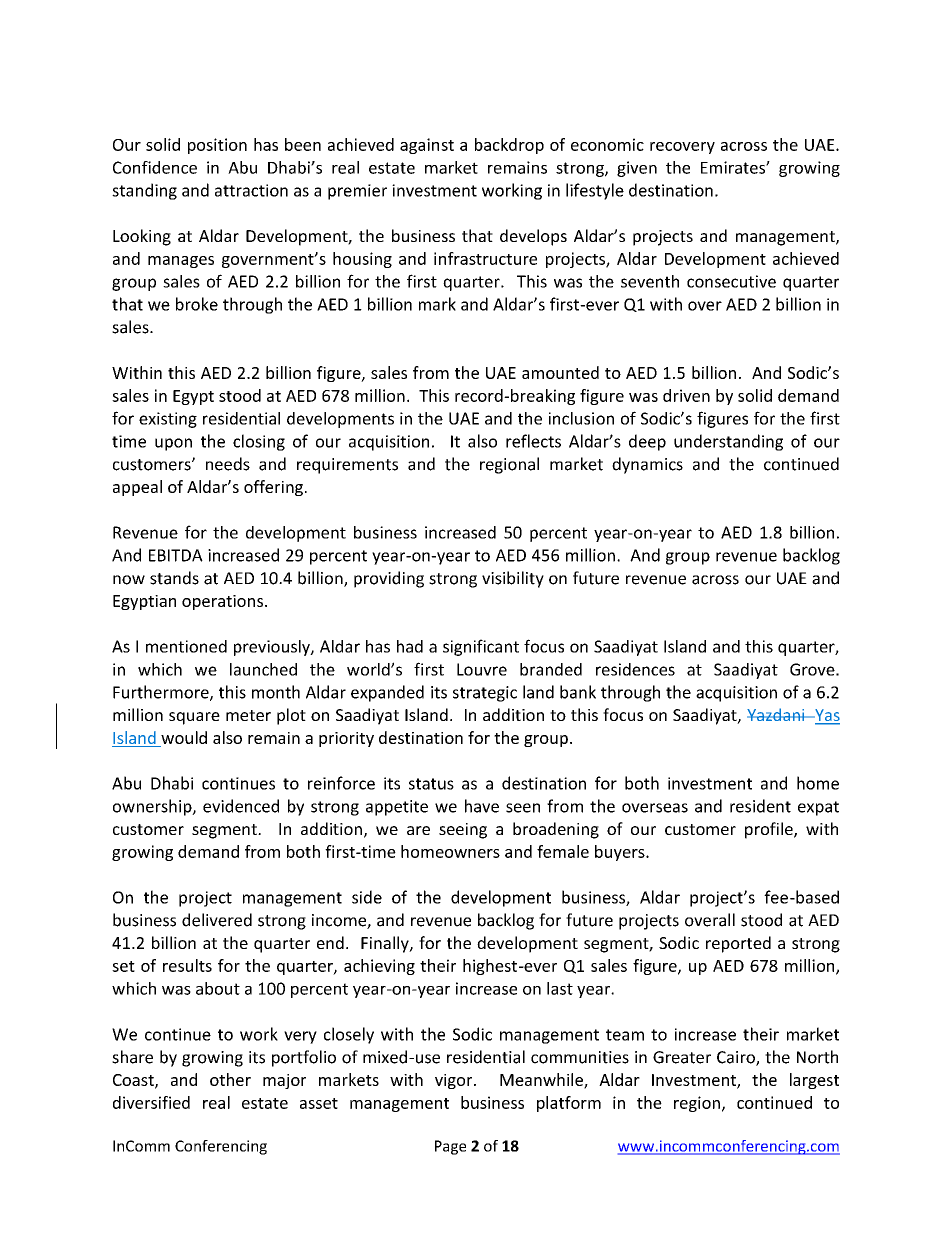  I want to click on other, so click(230, 1079).
